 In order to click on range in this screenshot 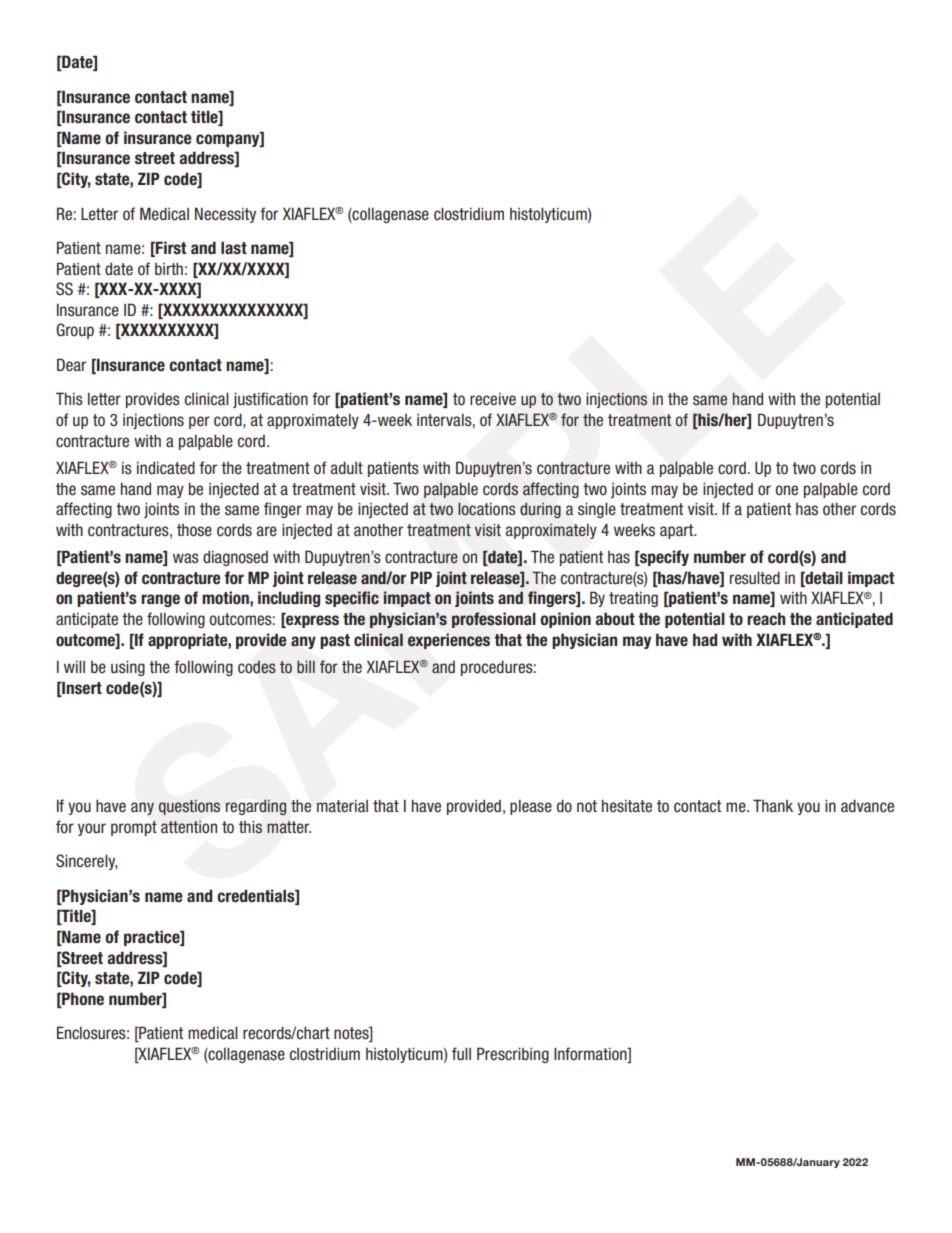, I will do `click(160, 600)`.
